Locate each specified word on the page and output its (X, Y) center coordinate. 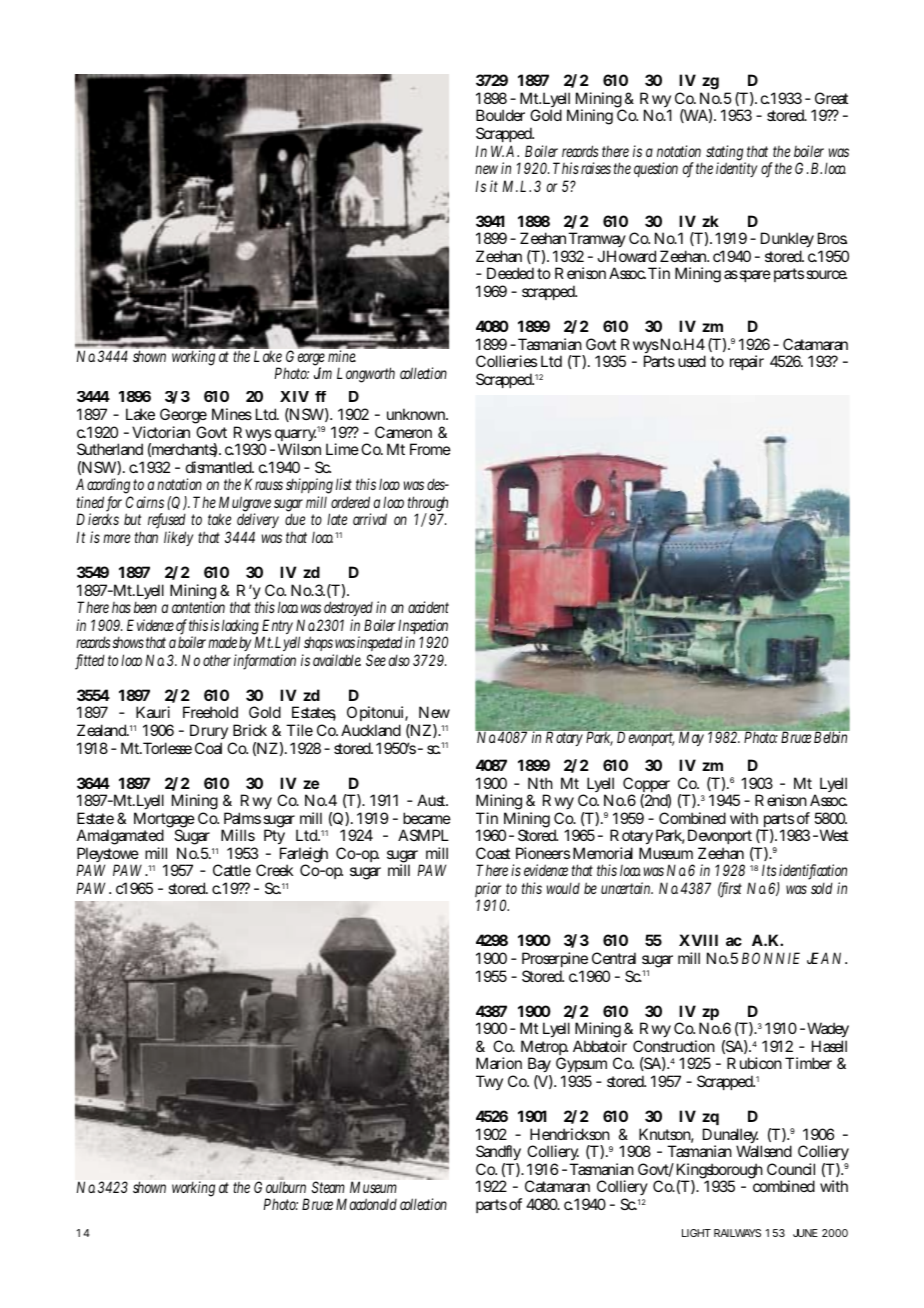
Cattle (232, 870)
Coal (208, 748)
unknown (417, 414)
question (656, 169)
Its (769, 870)
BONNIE (771, 958)
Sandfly (498, 1154)
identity (739, 169)
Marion (499, 1063)
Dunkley (787, 241)
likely (178, 538)
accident (428, 607)
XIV (294, 396)
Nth (540, 783)
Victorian (161, 432)
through (428, 505)
